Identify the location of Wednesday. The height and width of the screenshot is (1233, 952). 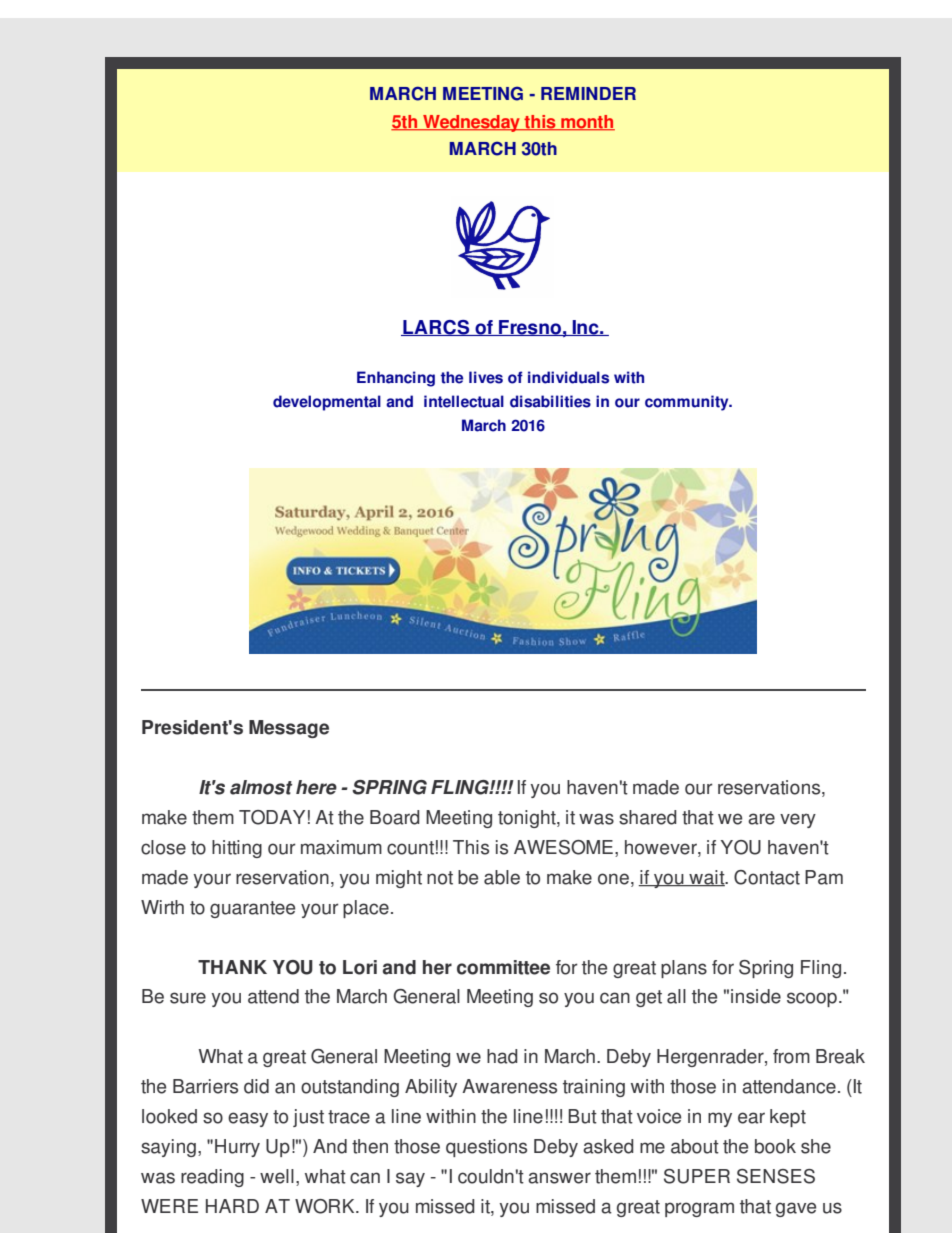
(471, 123).
